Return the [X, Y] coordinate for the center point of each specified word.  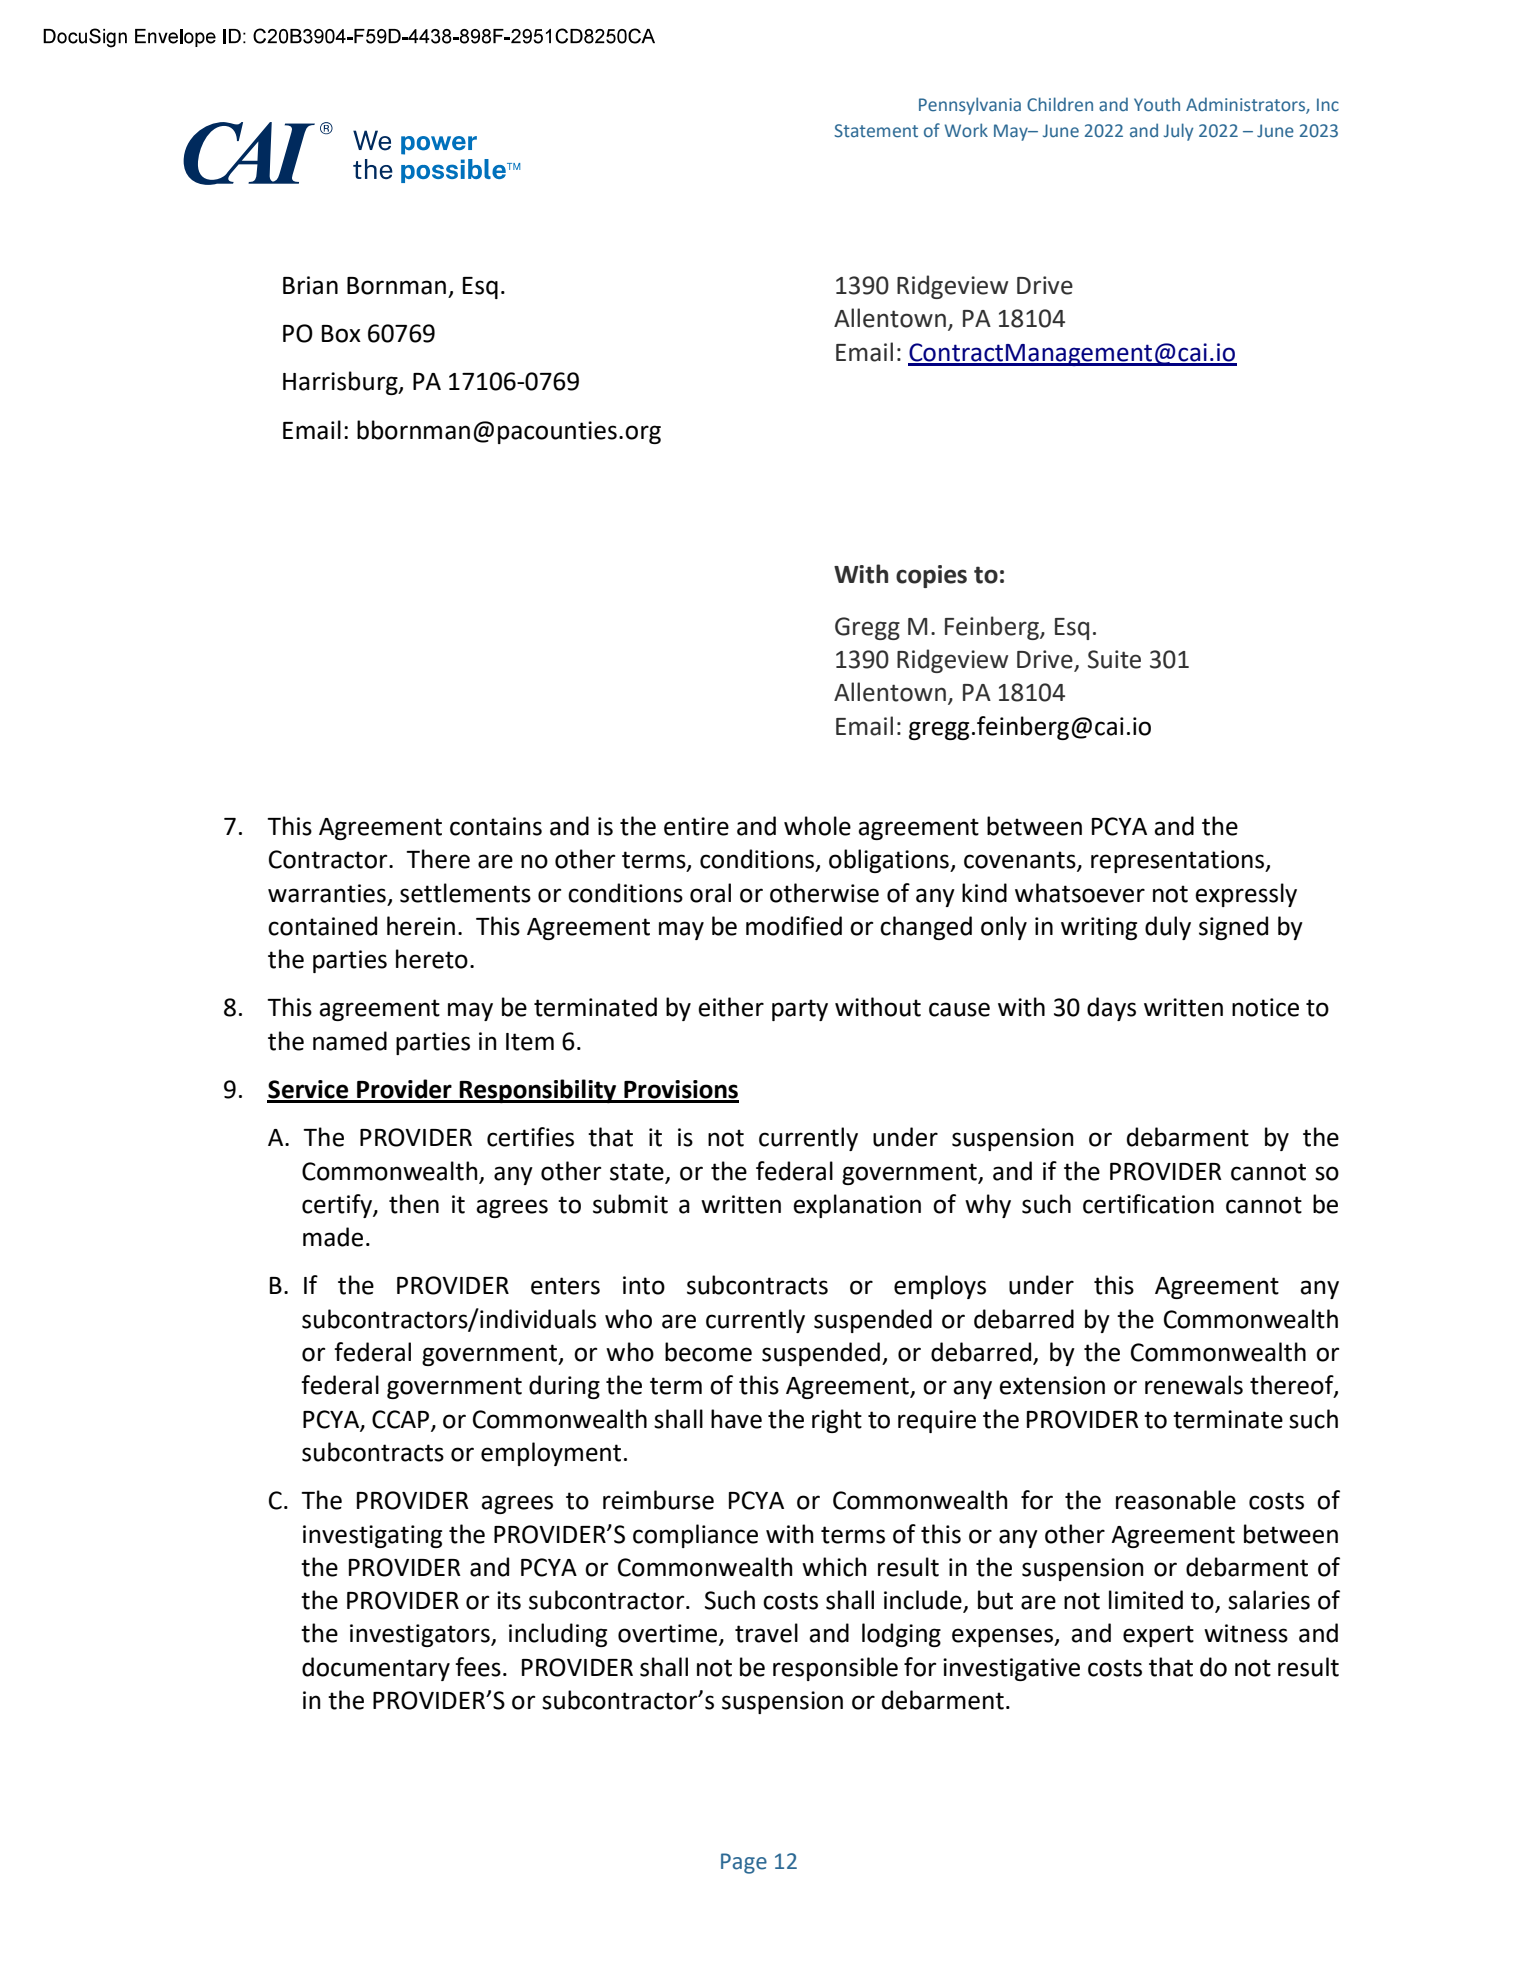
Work [966, 130]
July [1178, 132]
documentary [376, 1669]
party [800, 1010]
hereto [432, 959]
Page [744, 1863]
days [1111, 1009]
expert [1158, 1636]
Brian [310, 285]
